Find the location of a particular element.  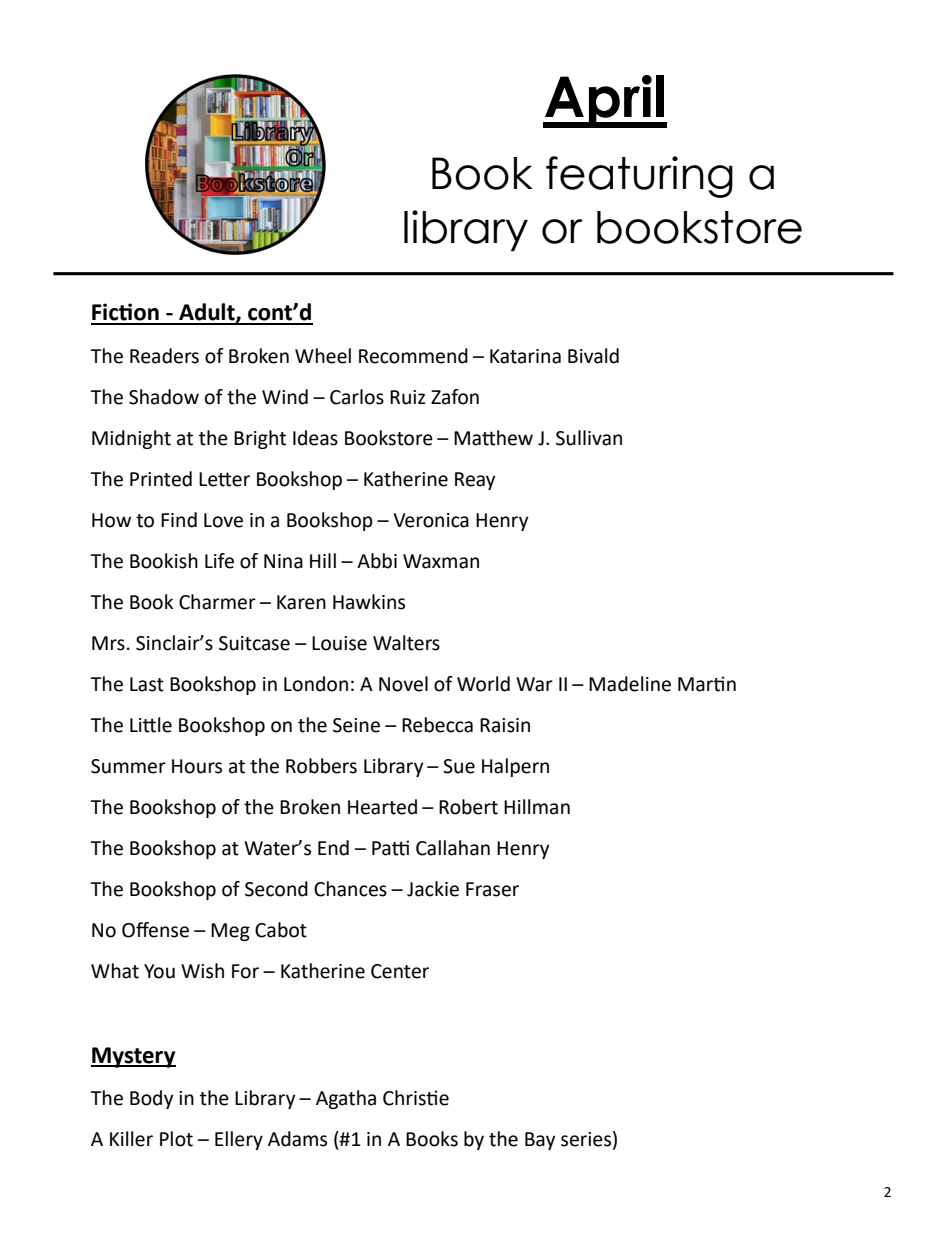

April is located at coordinates (604, 101).
